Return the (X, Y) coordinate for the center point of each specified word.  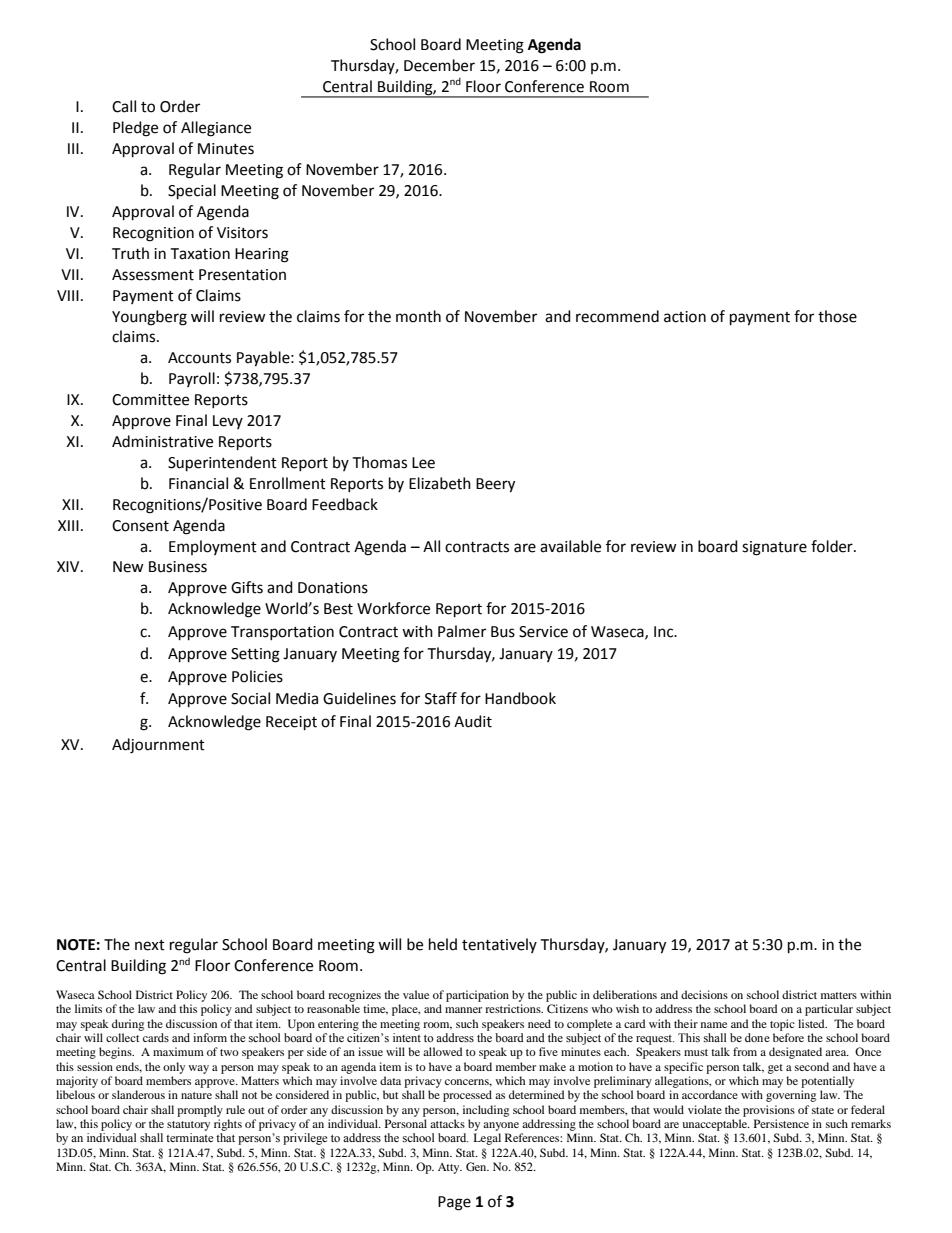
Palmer (462, 631)
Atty (450, 1168)
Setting (255, 655)
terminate (189, 1137)
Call (124, 106)
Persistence (781, 1123)
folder (833, 546)
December (439, 65)
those (837, 316)
